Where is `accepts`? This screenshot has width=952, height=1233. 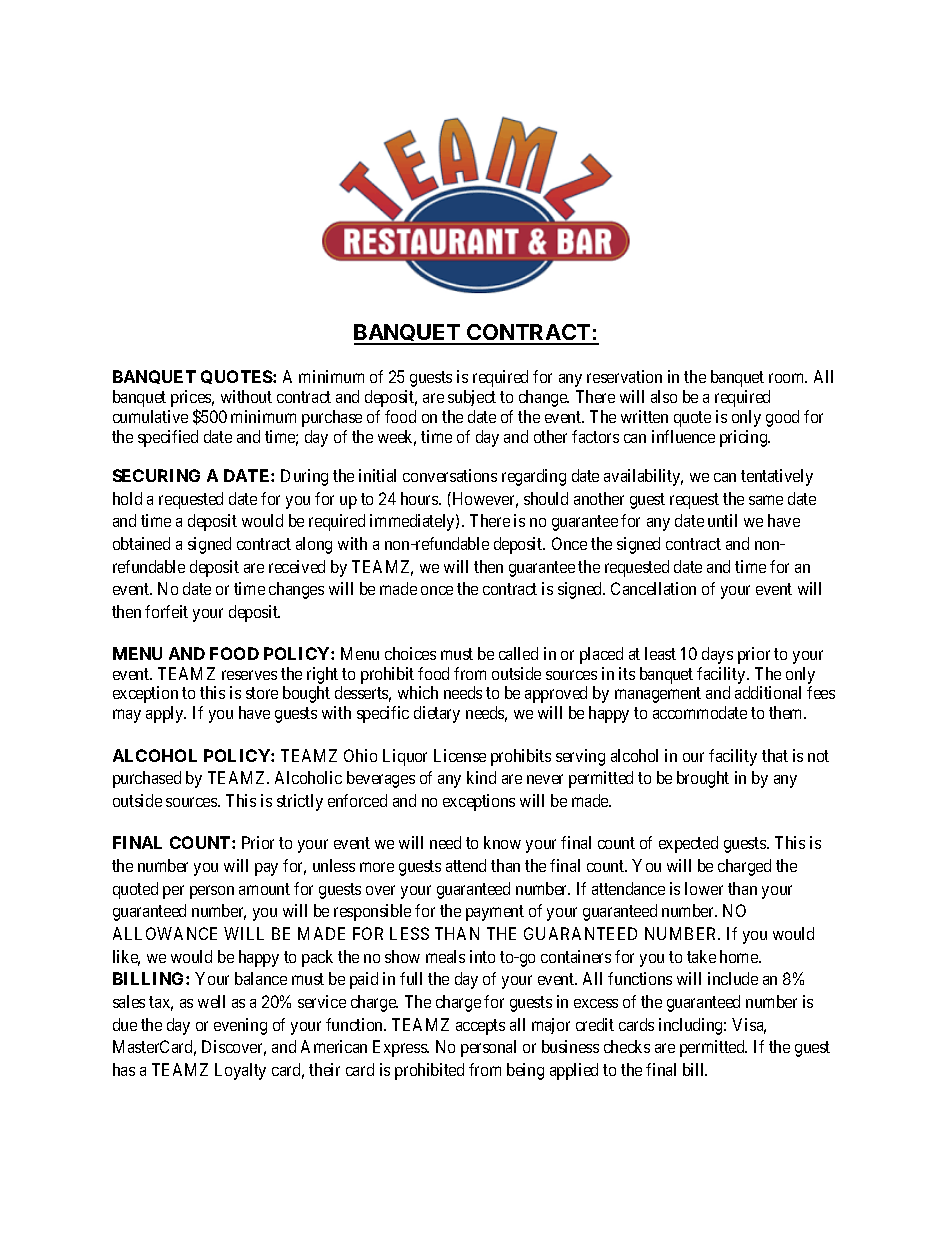 accepts is located at coordinates (480, 1027).
